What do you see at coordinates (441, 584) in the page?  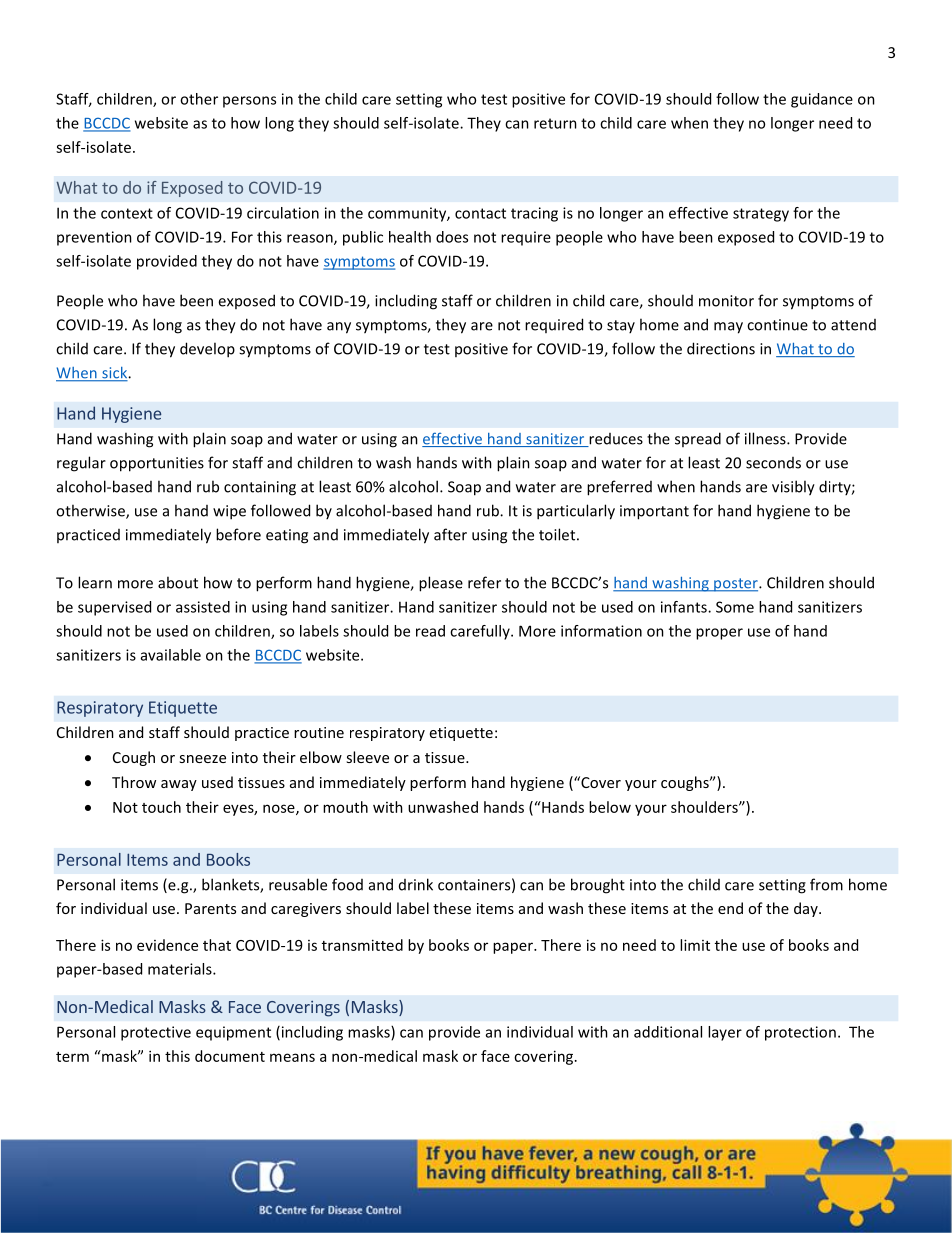 I see `please` at bounding box center [441, 584].
